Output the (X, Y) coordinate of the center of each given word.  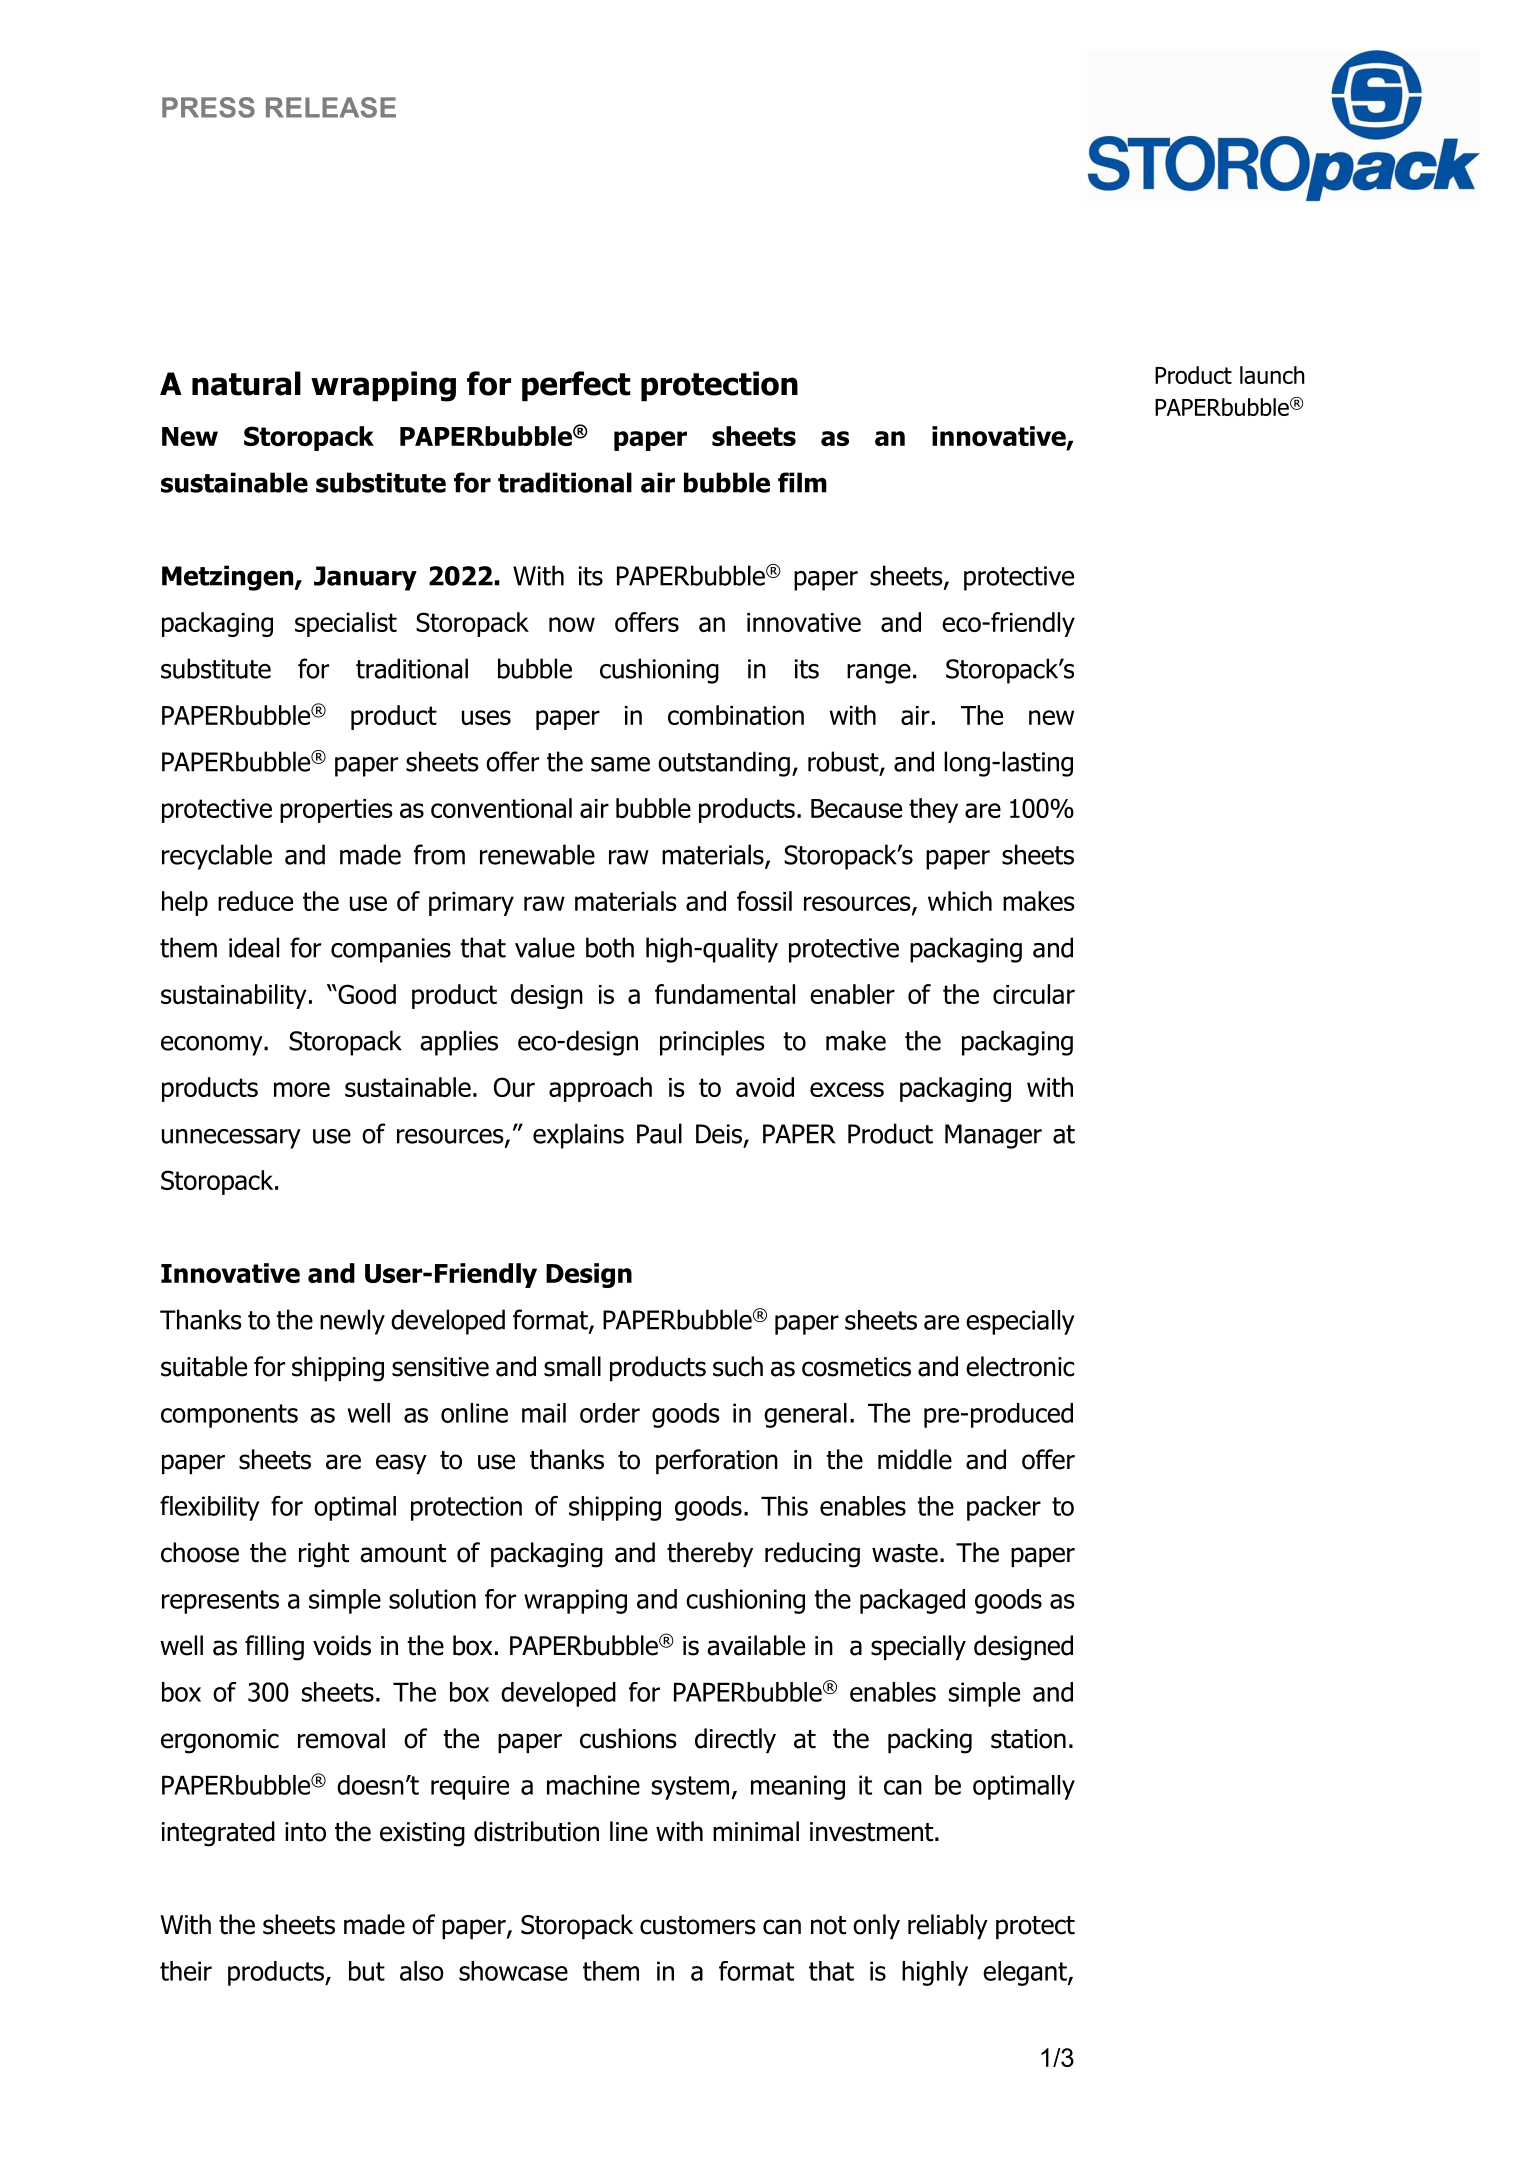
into (305, 1832)
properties (336, 811)
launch (1272, 375)
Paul (659, 1133)
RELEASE (331, 107)
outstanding (724, 764)
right (324, 1555)
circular (1034, 994)
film (802, 482)
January (365, 578)
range (879, 674)
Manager (993, 1136)
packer (1004, 1508)
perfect (576, 386)
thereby (710, 1554)
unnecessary (231, 1139)
